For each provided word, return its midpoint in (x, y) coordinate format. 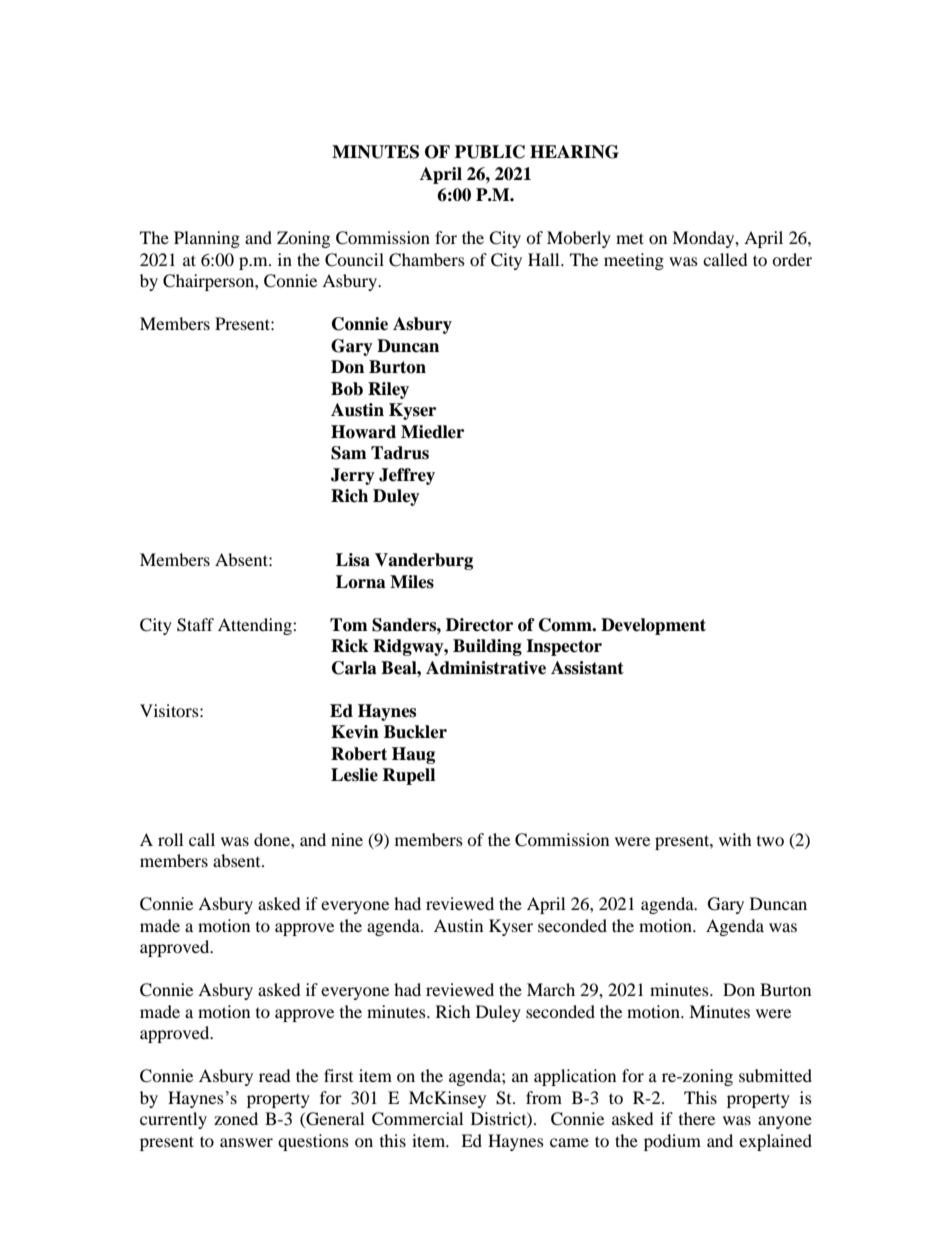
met (630, 238)
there (697, 1118)
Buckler (415, 732)
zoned (236, 1118)
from (544, 1097)
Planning (207, 239)
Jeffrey (407, 476)
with (735, 839)
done (273, 839)
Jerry (353, 476)
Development (653, 626)
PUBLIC (490, 152)
